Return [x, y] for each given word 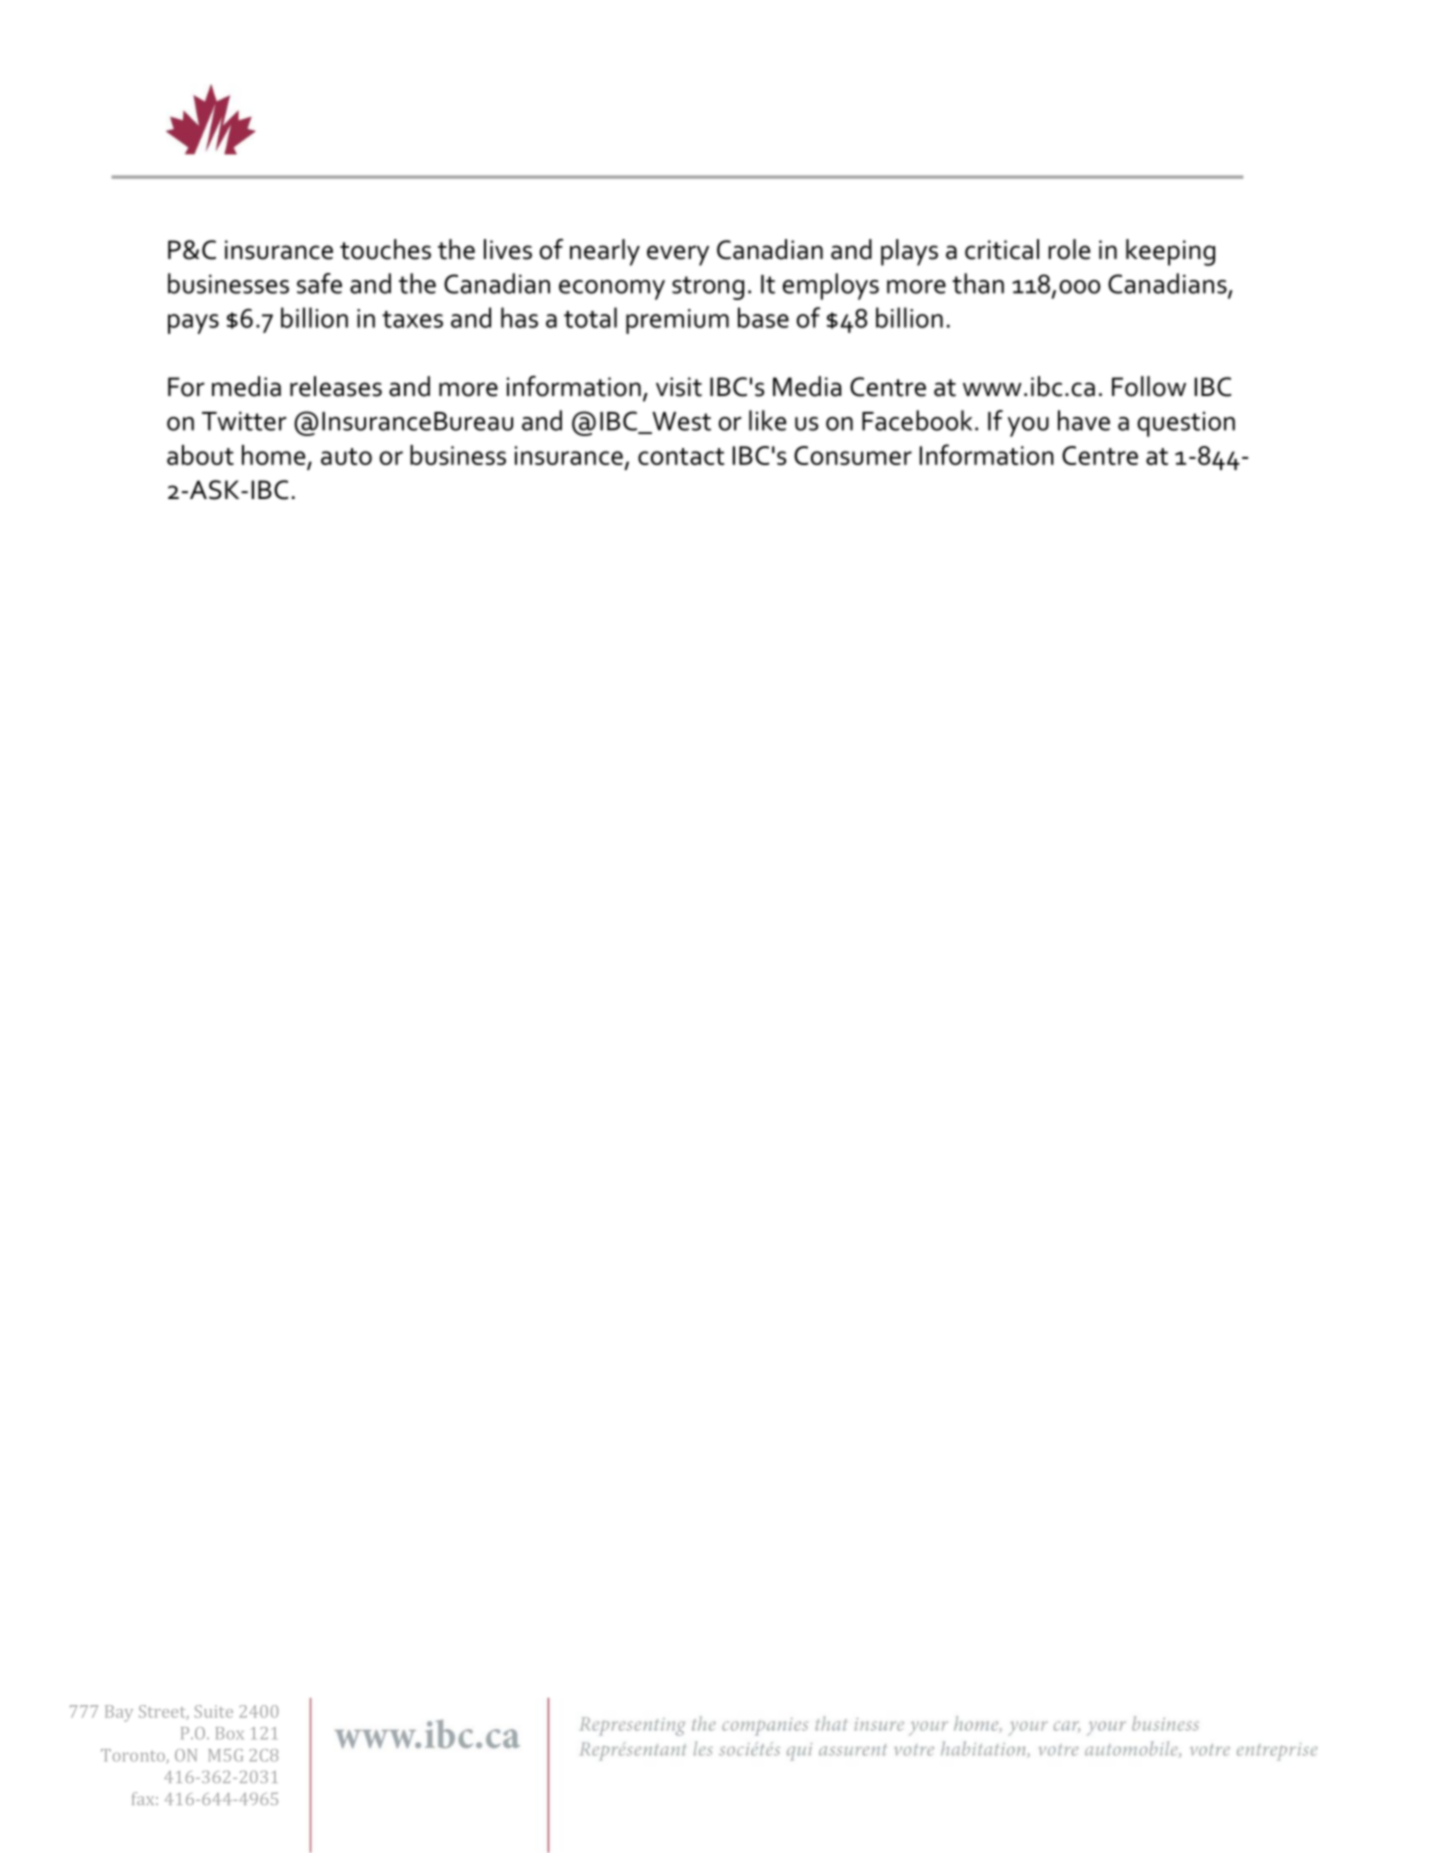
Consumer [853, 455]
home [273, 455]
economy [612, 290]
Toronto [134, 1756]
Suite [214, 1711]
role [1069, 249]
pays [193, 324]
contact [681, 456]
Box [230, 1733]
